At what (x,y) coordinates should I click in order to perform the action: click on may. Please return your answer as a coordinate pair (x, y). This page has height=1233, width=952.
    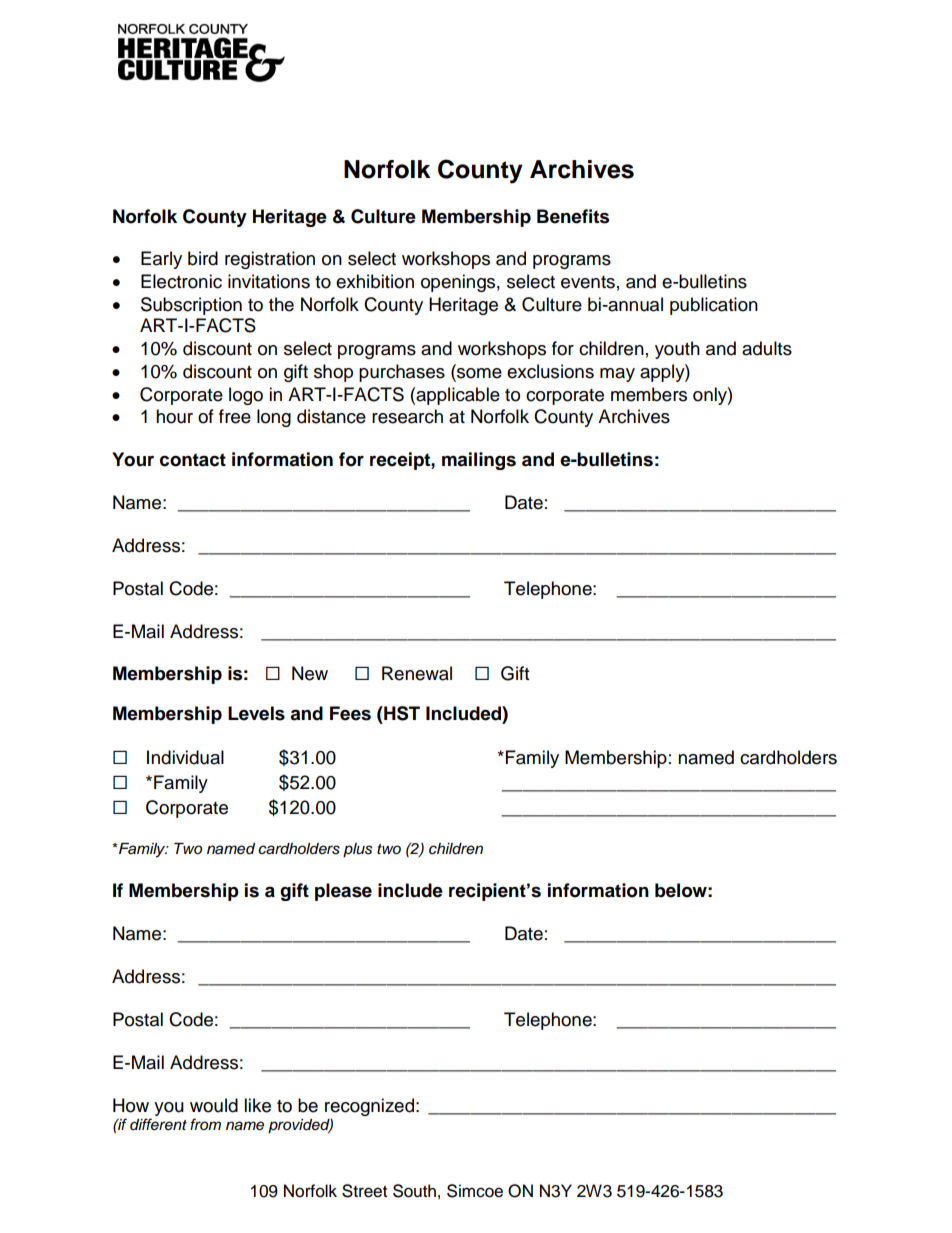
    Looking at the image, I should click on (617, 375).
